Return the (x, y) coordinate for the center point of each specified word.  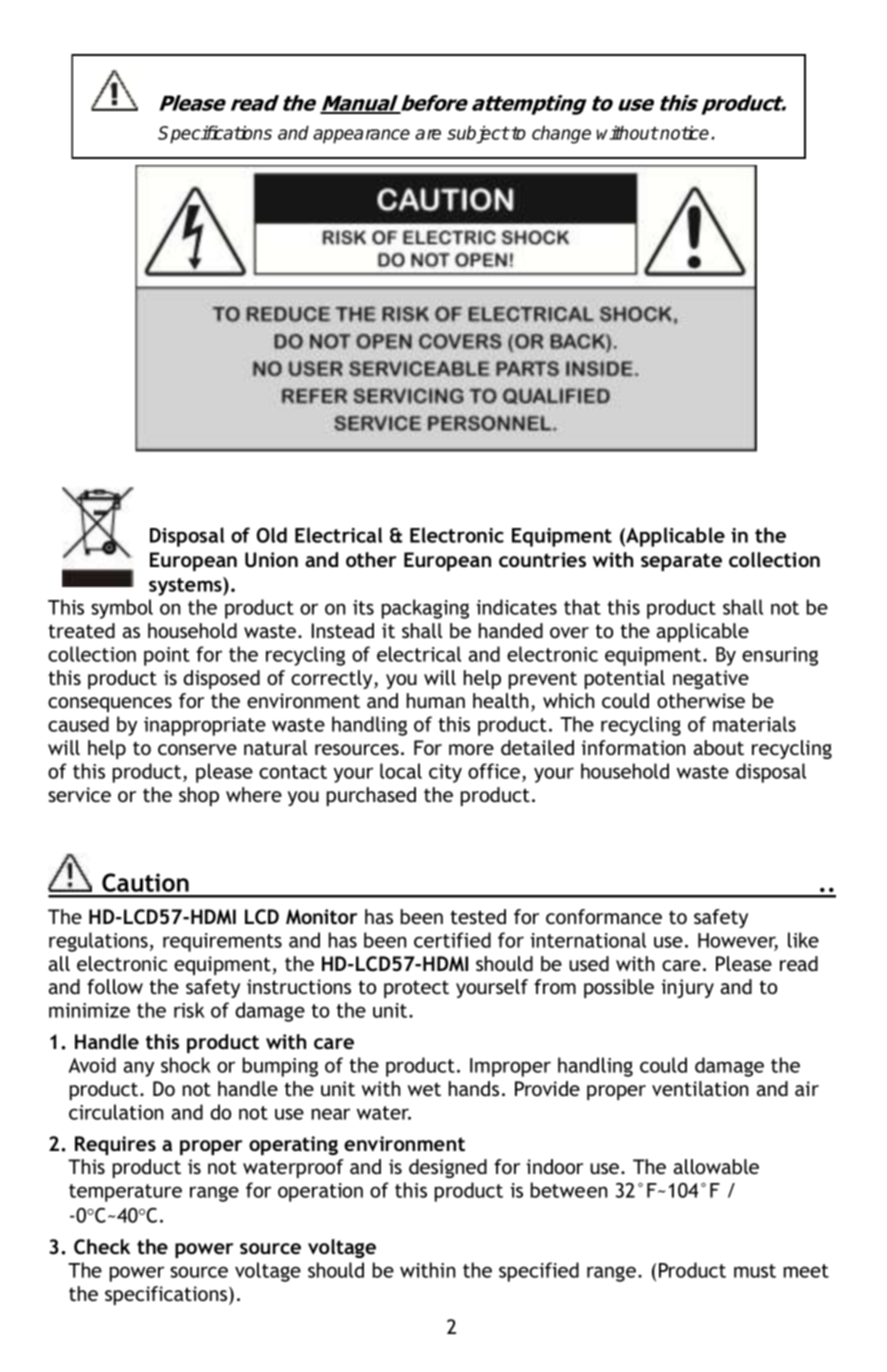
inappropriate (205, 726)
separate (681, 562)
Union (271, 560)
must (755, 1271)
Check (102, 1247)
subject (478, 134)
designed (448, 1168)
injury (687, 988)
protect (416, 989)
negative (711, 679)
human (436, 700)
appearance (361, 136)
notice (684, 132)
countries (542, 559)
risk (189, 1010)
